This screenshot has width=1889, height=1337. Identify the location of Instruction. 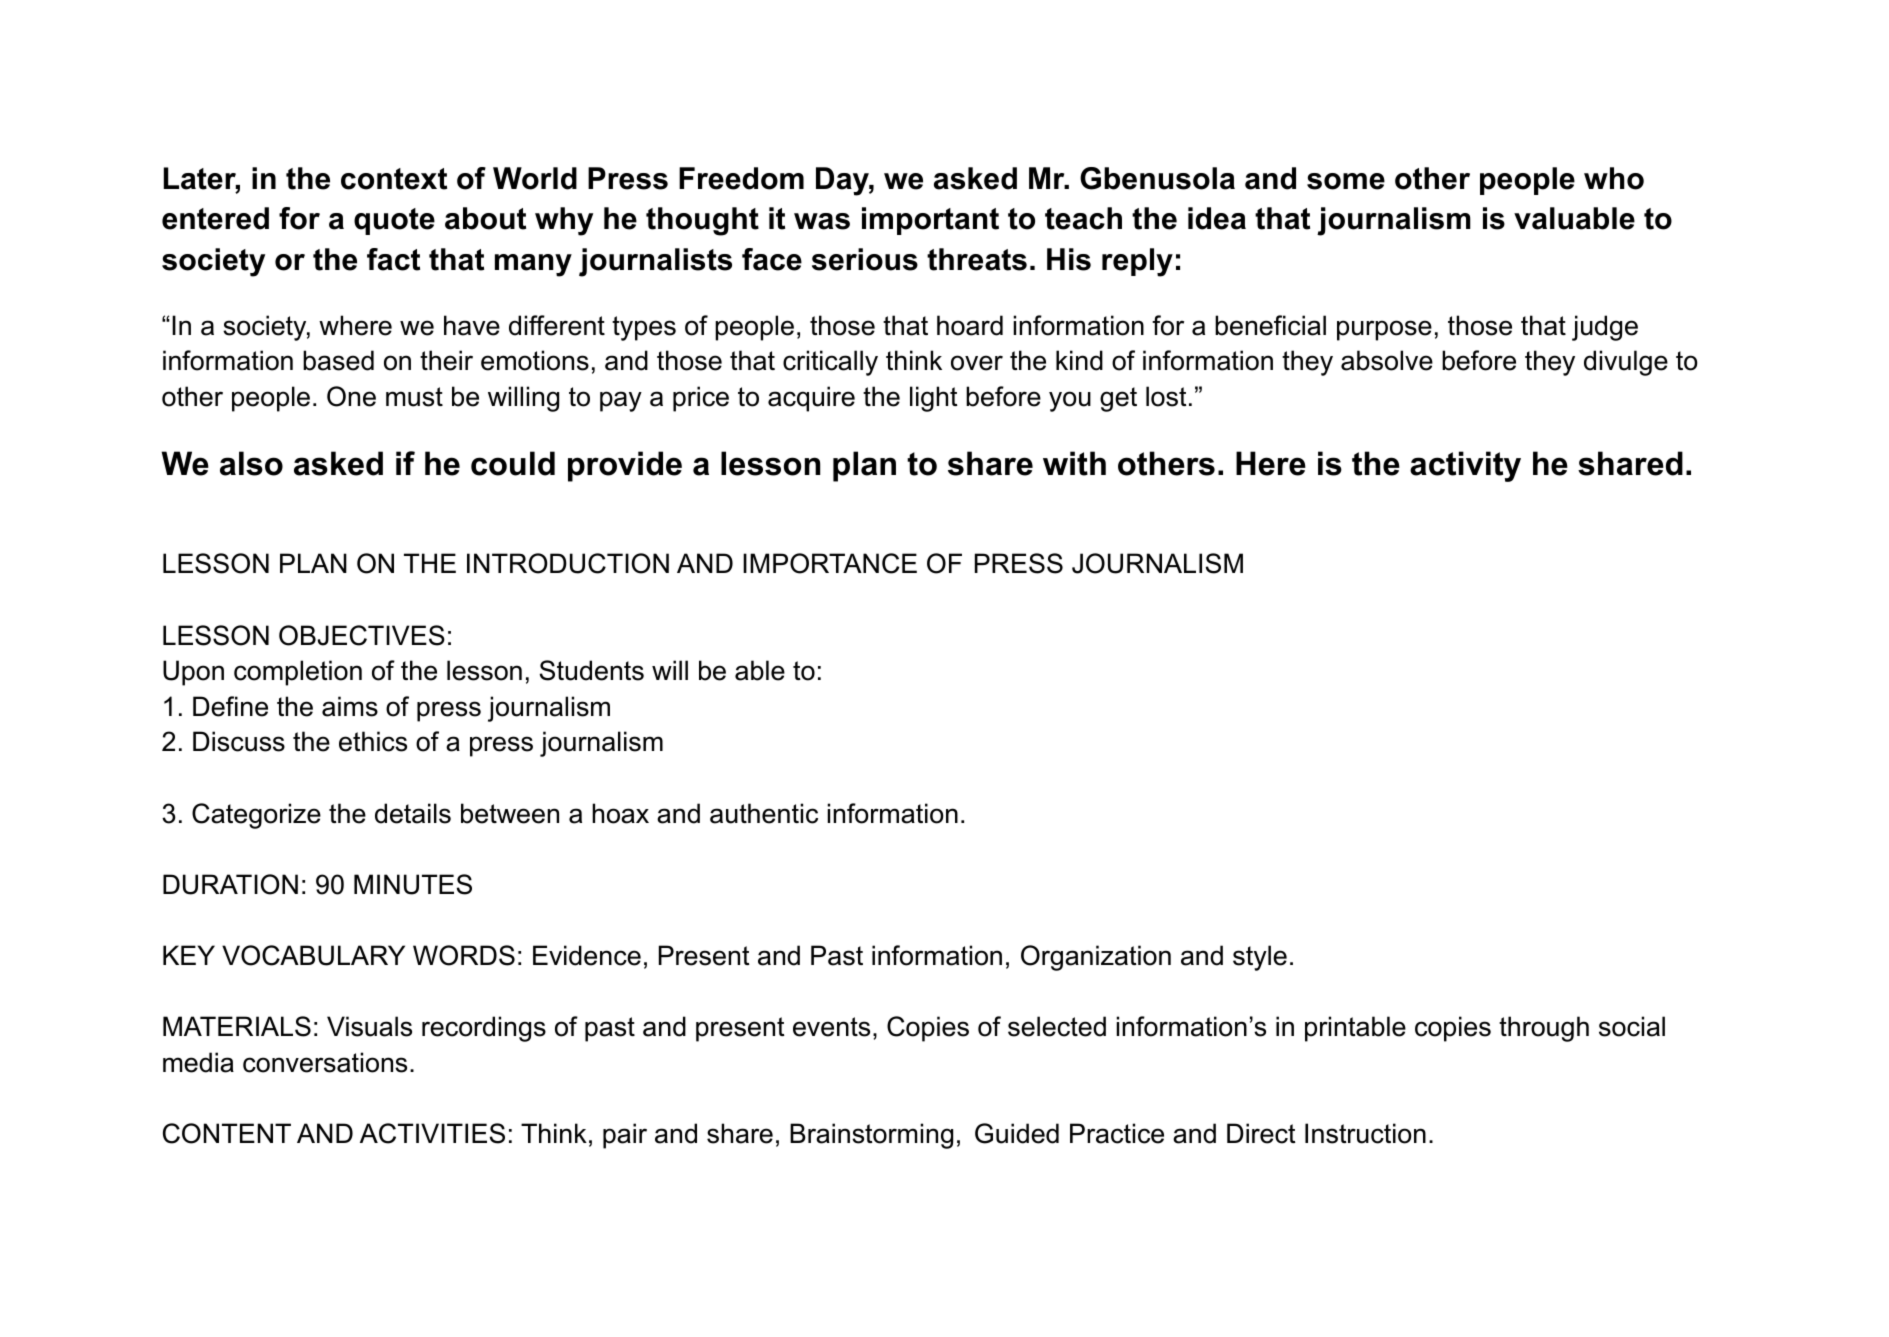
(1365, 1133).
